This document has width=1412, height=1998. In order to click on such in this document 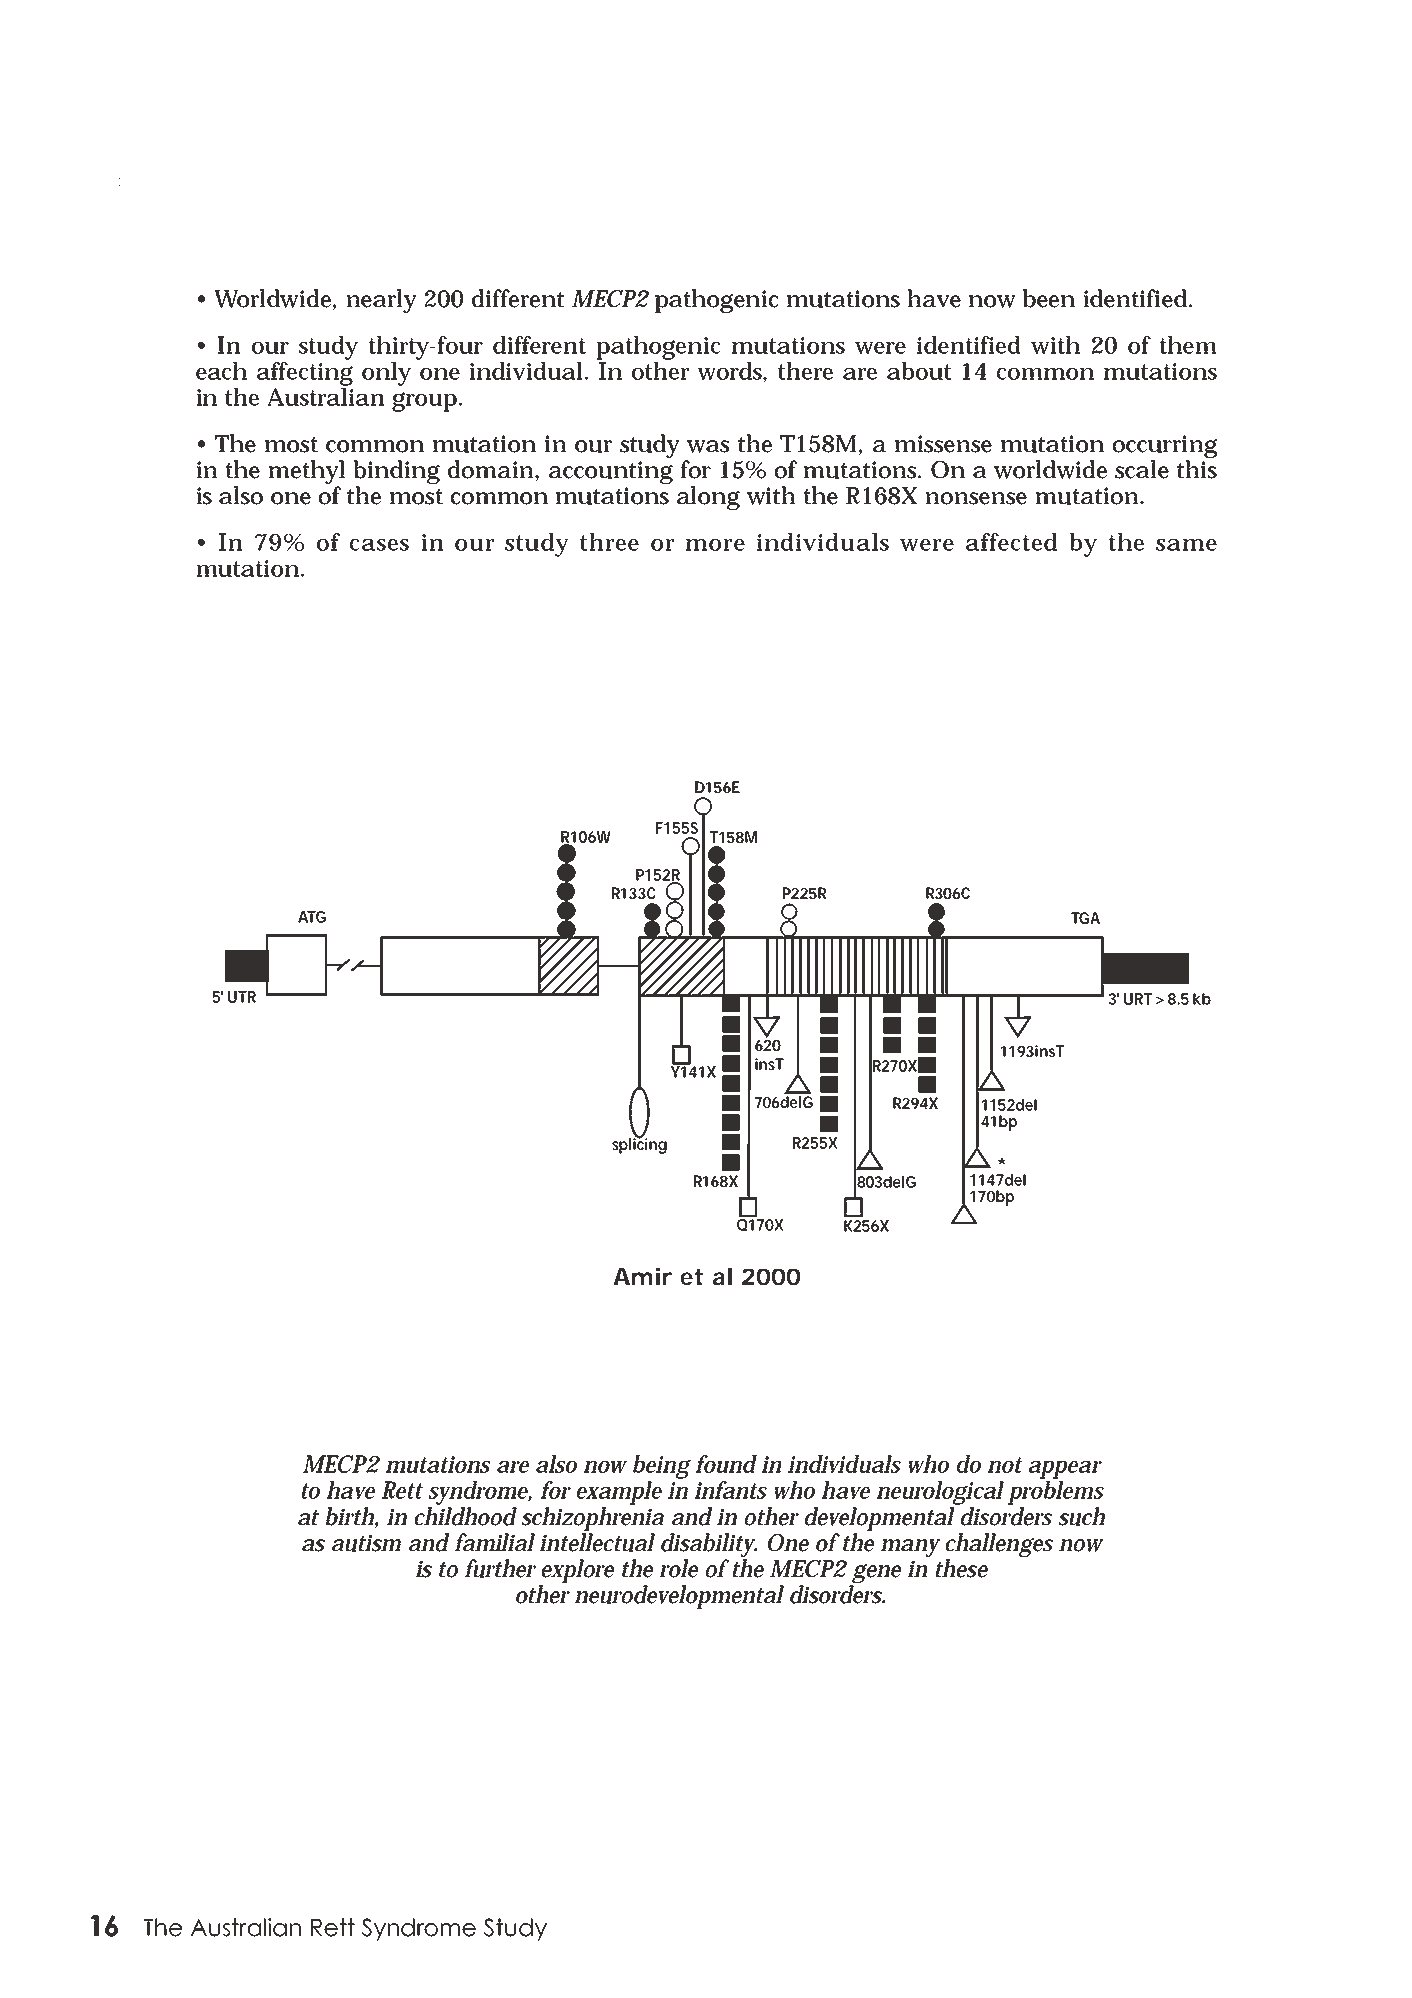, I will do `click(1081, 1516)`.
